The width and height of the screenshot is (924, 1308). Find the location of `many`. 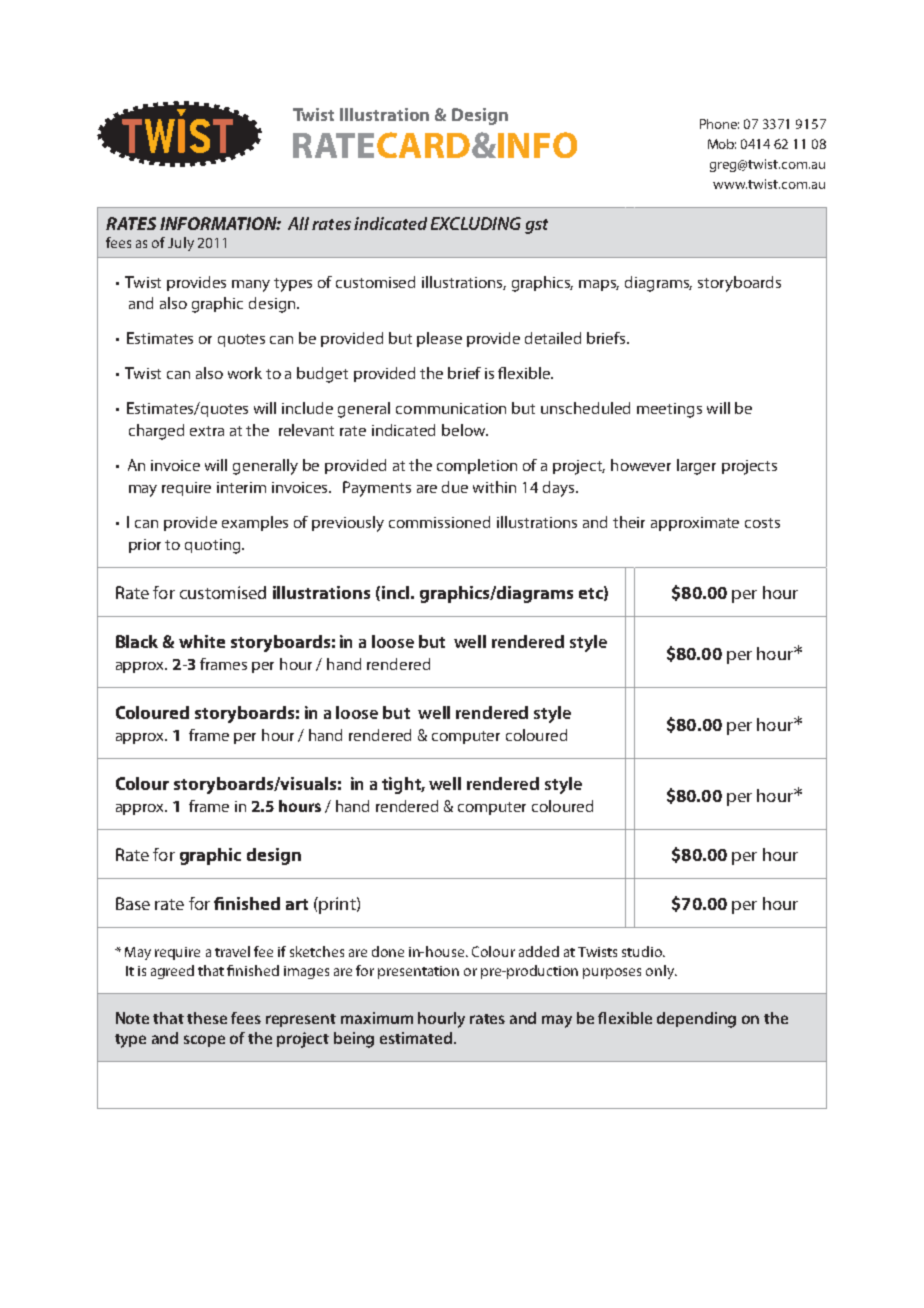

many is located at coordinates (251, 286).
